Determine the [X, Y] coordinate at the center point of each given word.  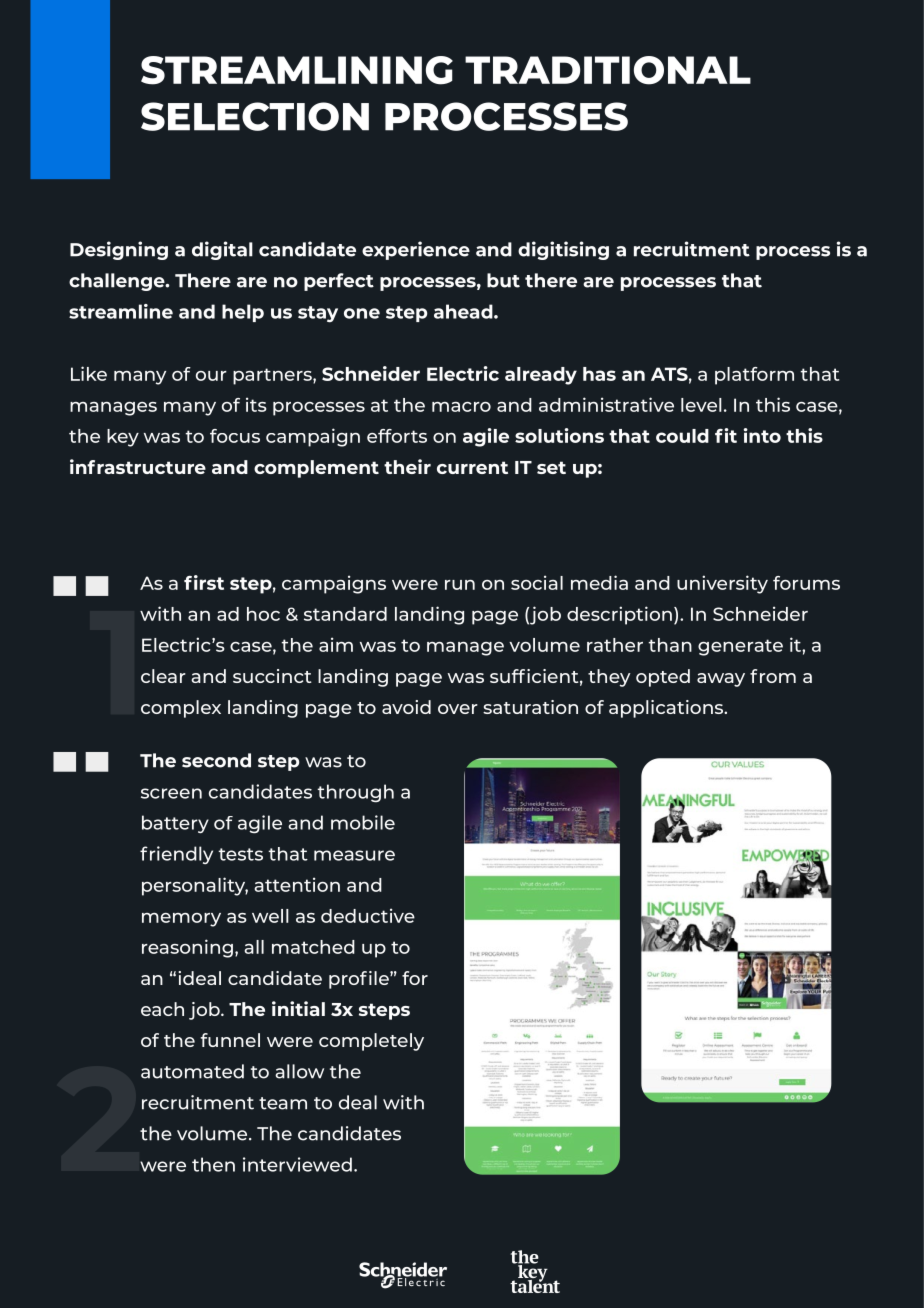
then [213, 1164]
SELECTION [255, 116]
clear [163, 676]
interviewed [297, 1164]
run [460, 585]
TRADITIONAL [608, 70]
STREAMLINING [297, 70]
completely [371, 1042]
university [722, 584]
